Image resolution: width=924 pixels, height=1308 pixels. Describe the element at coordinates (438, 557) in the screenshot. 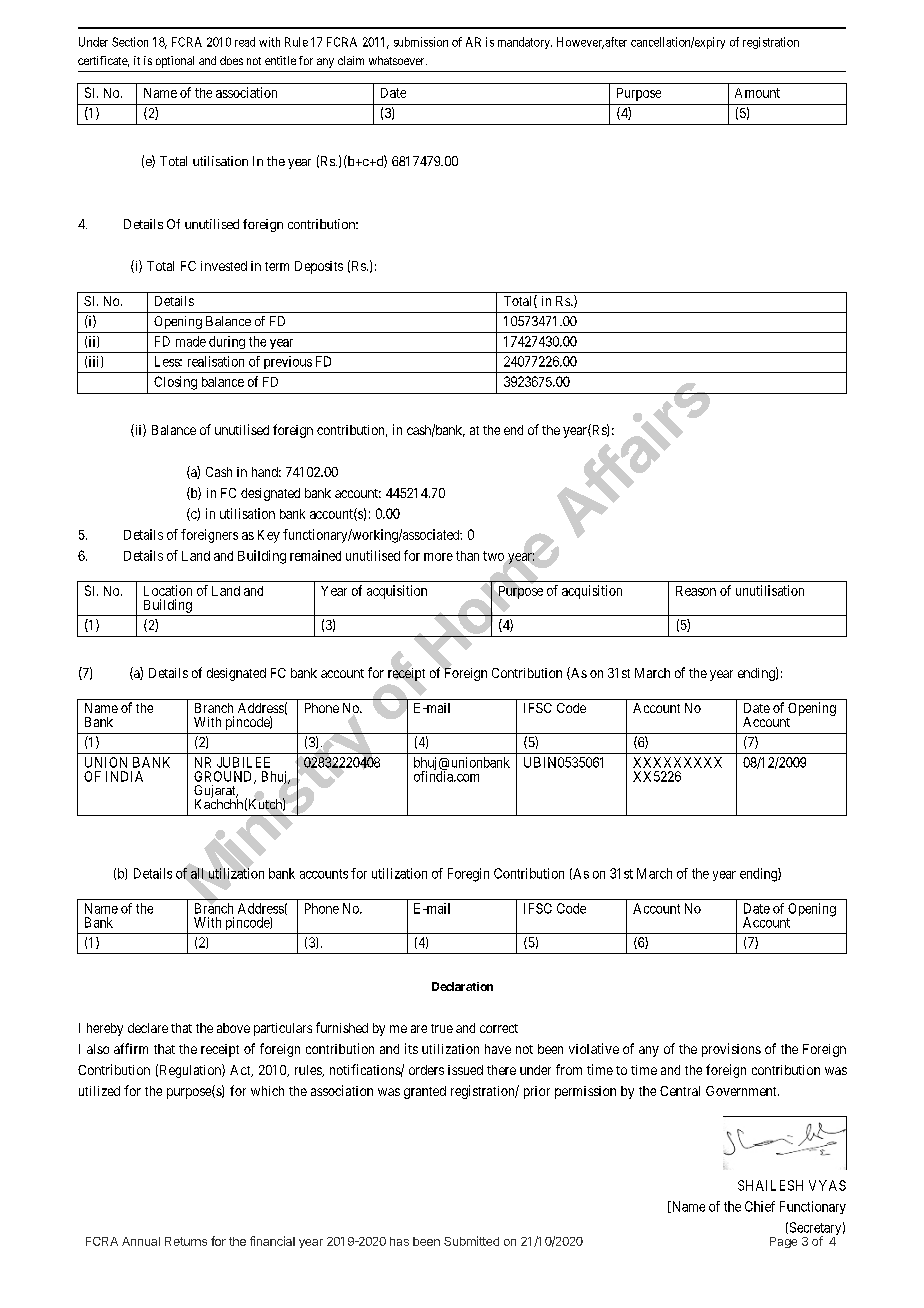

I see `more` at that location.
